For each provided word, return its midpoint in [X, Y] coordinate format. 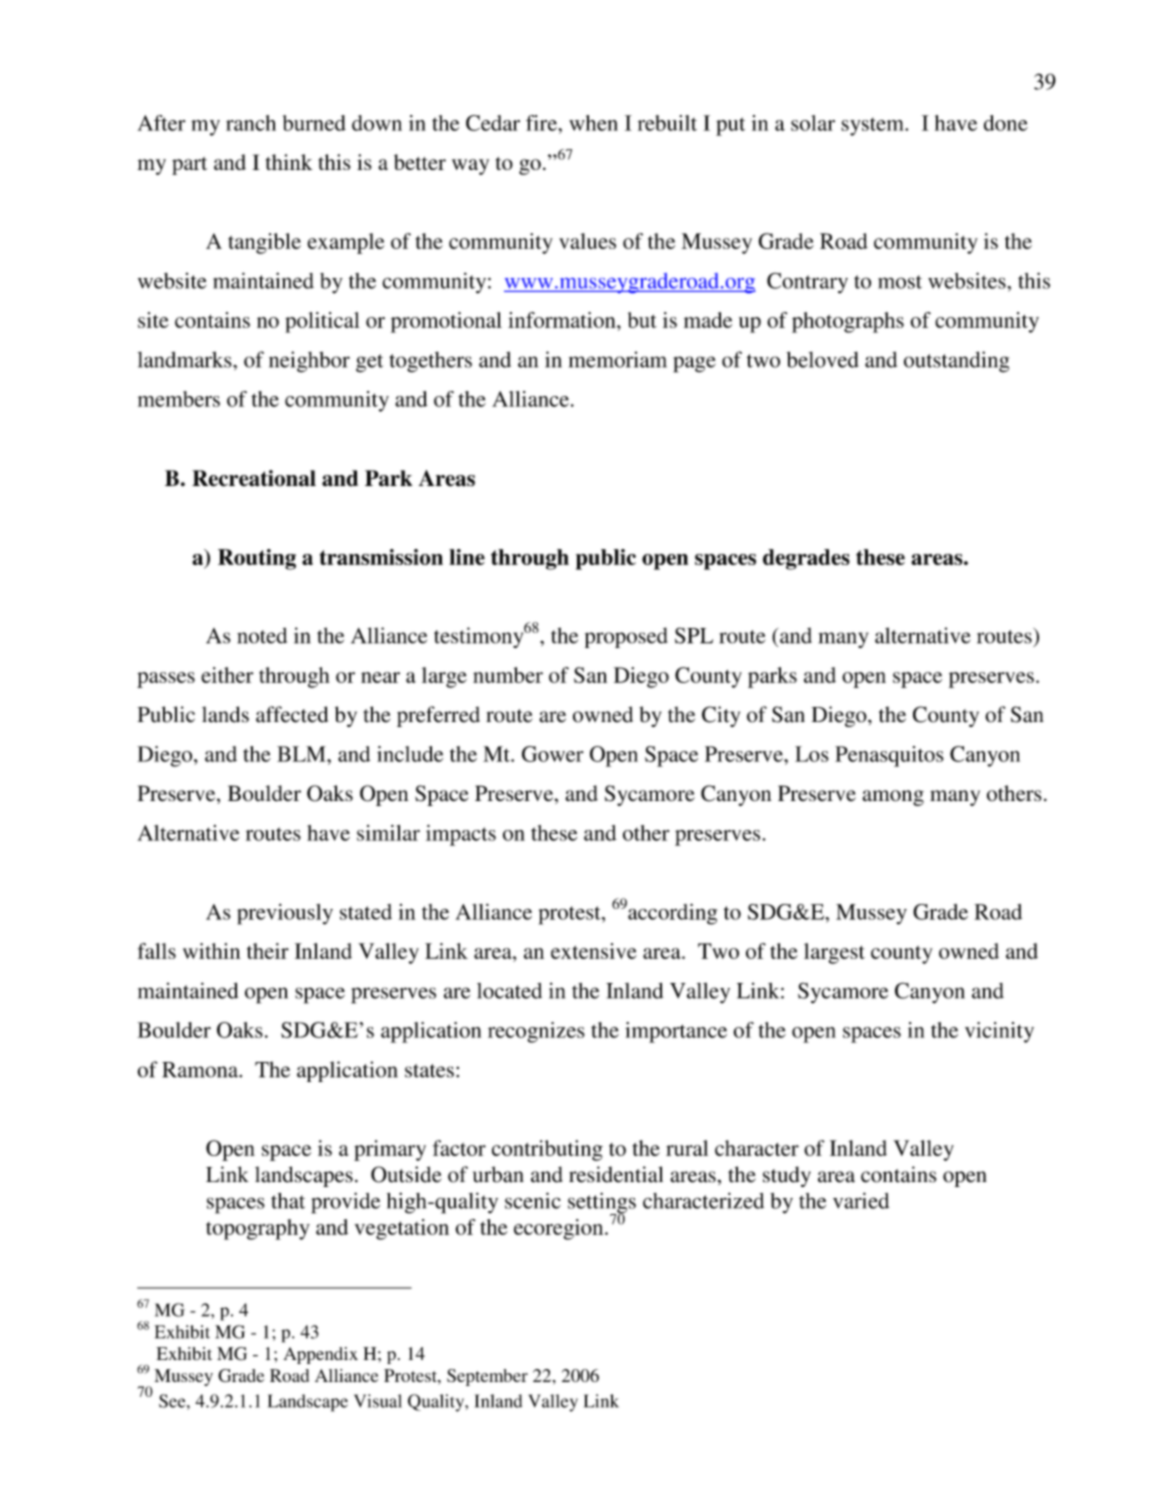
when [593, 123]
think [289, 162]
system [873, 127]
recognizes [536, 1032]
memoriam [618, 359]
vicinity [999, 1032]
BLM [302, 754]
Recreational [254, 478]
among [893, 798]
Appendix [320, 1355]
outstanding [956, 362]
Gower [553, 754]
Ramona [201, 1070]
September [487, 1377]
